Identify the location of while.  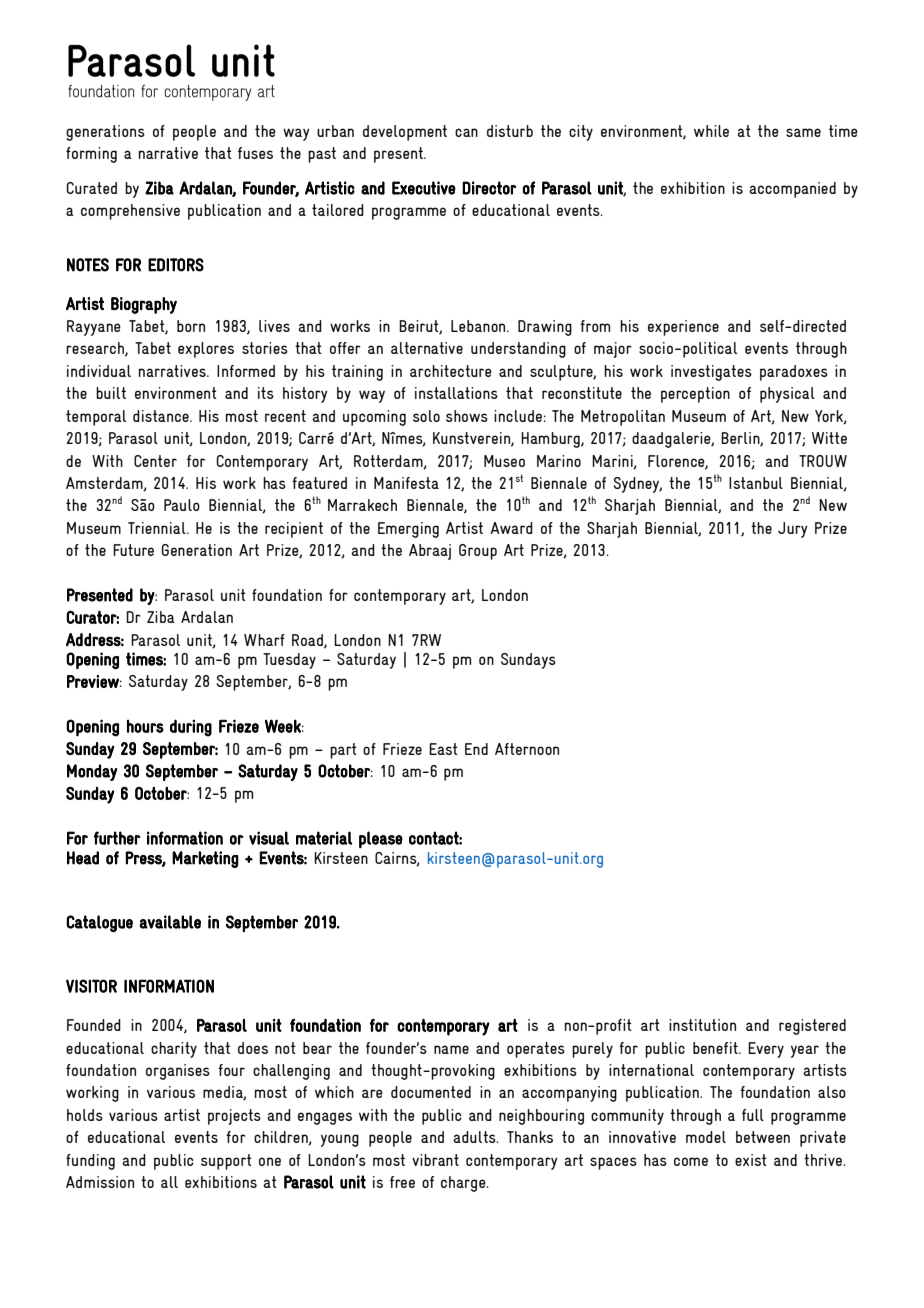
(711, 131).
